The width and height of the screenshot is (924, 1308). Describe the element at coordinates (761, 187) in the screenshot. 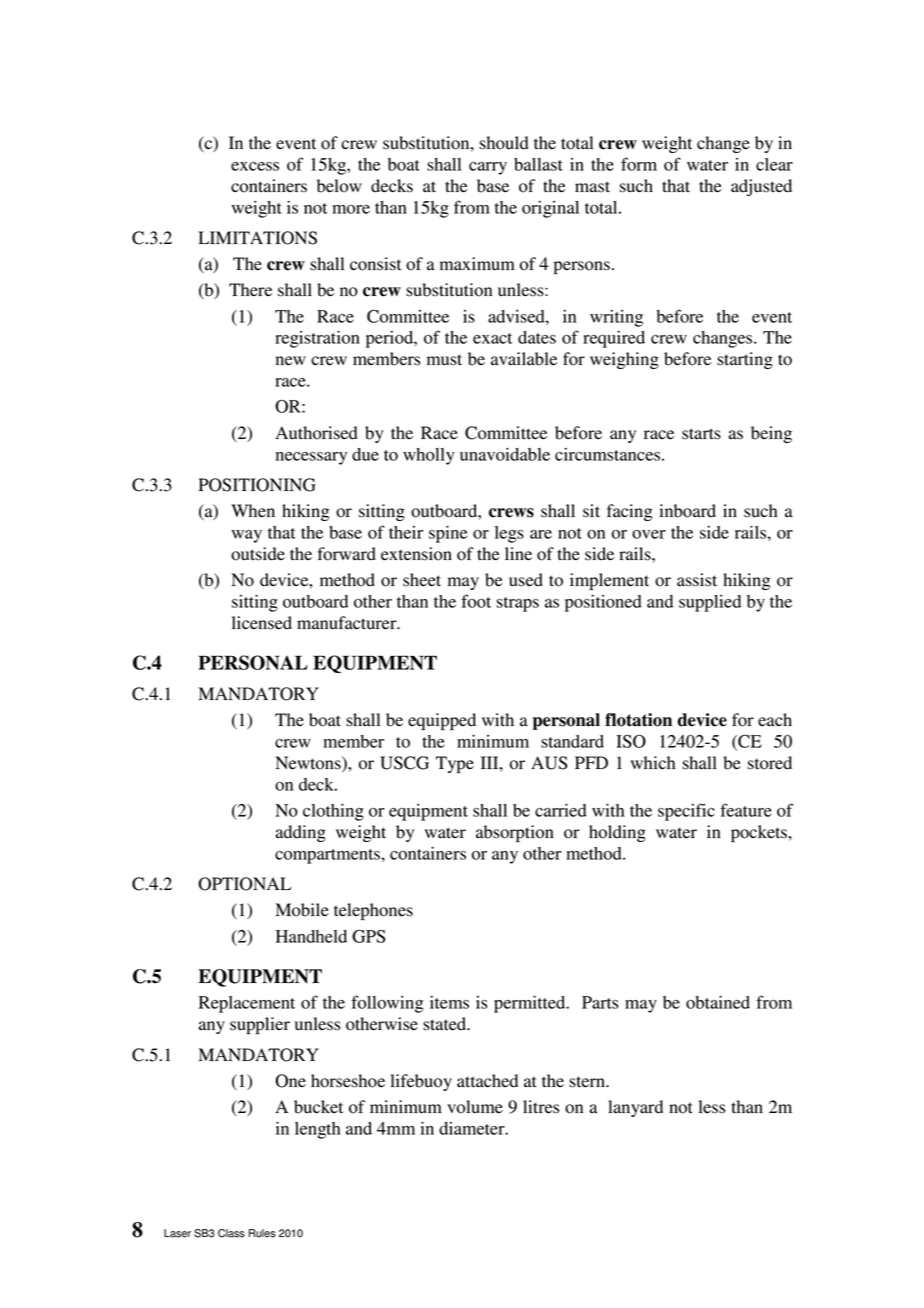

I see `adjusted` at that location.
